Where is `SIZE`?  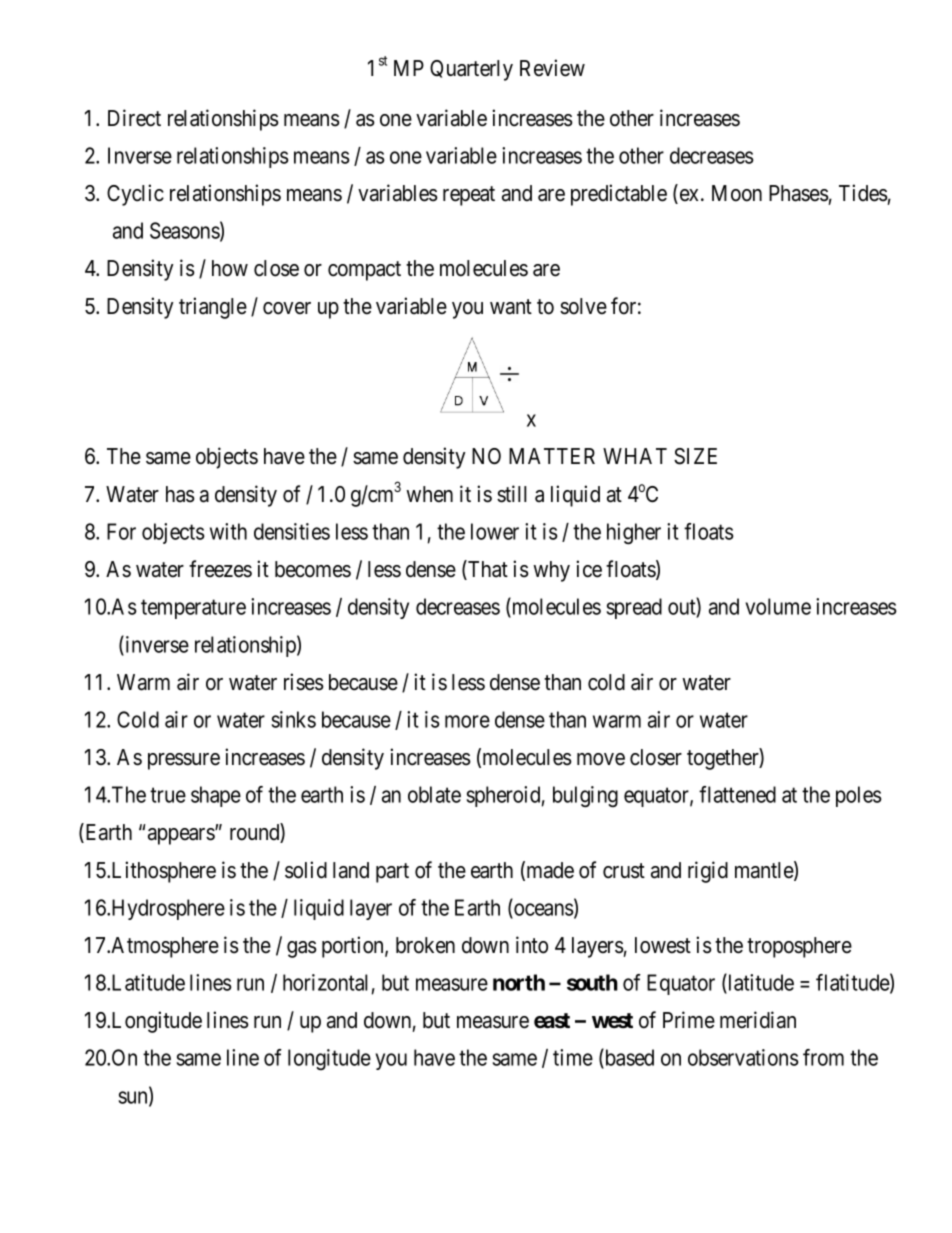
SIZE is located at coordinates (695, 456).
